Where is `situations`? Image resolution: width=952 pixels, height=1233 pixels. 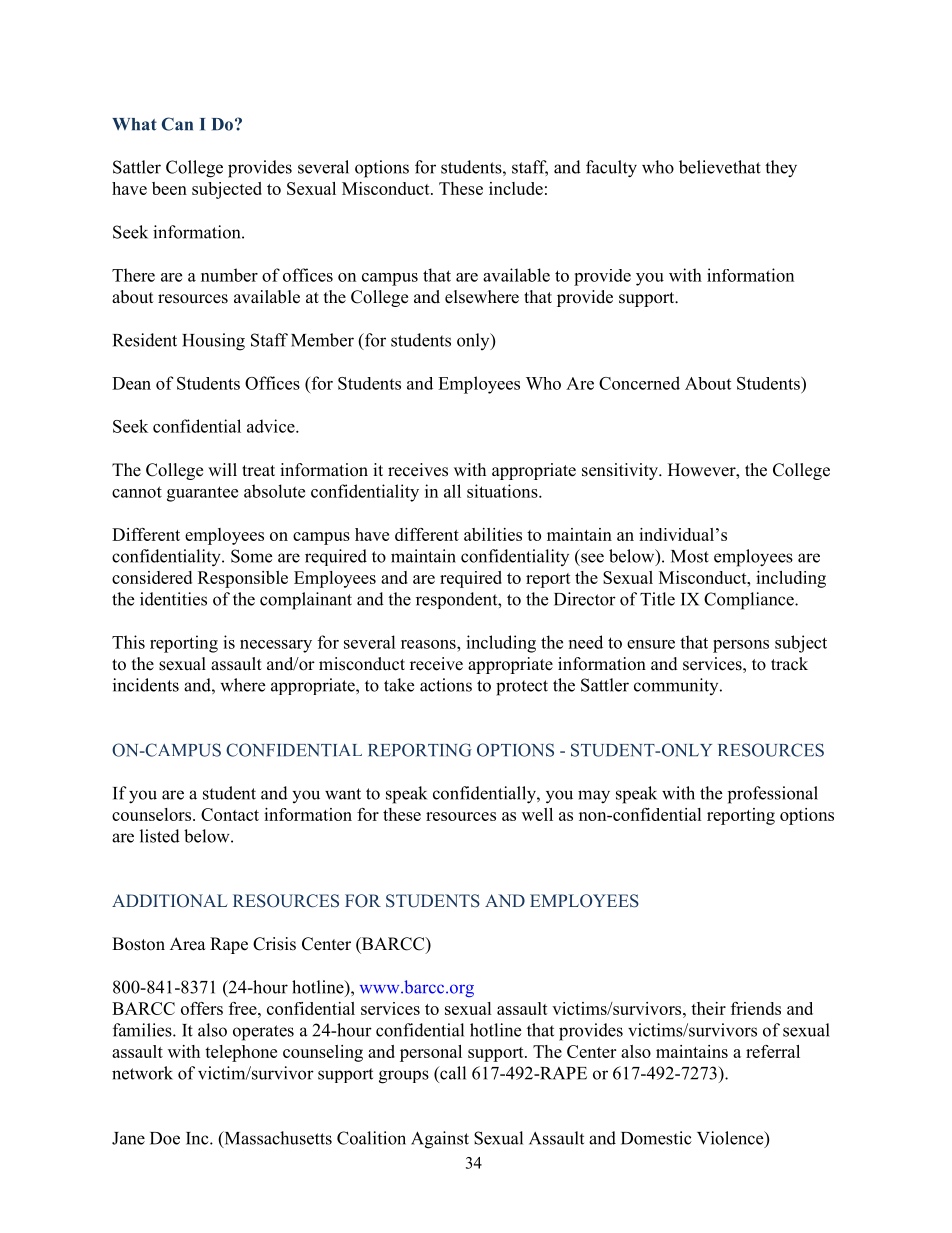 situations is located at coordinates (503, 491).
